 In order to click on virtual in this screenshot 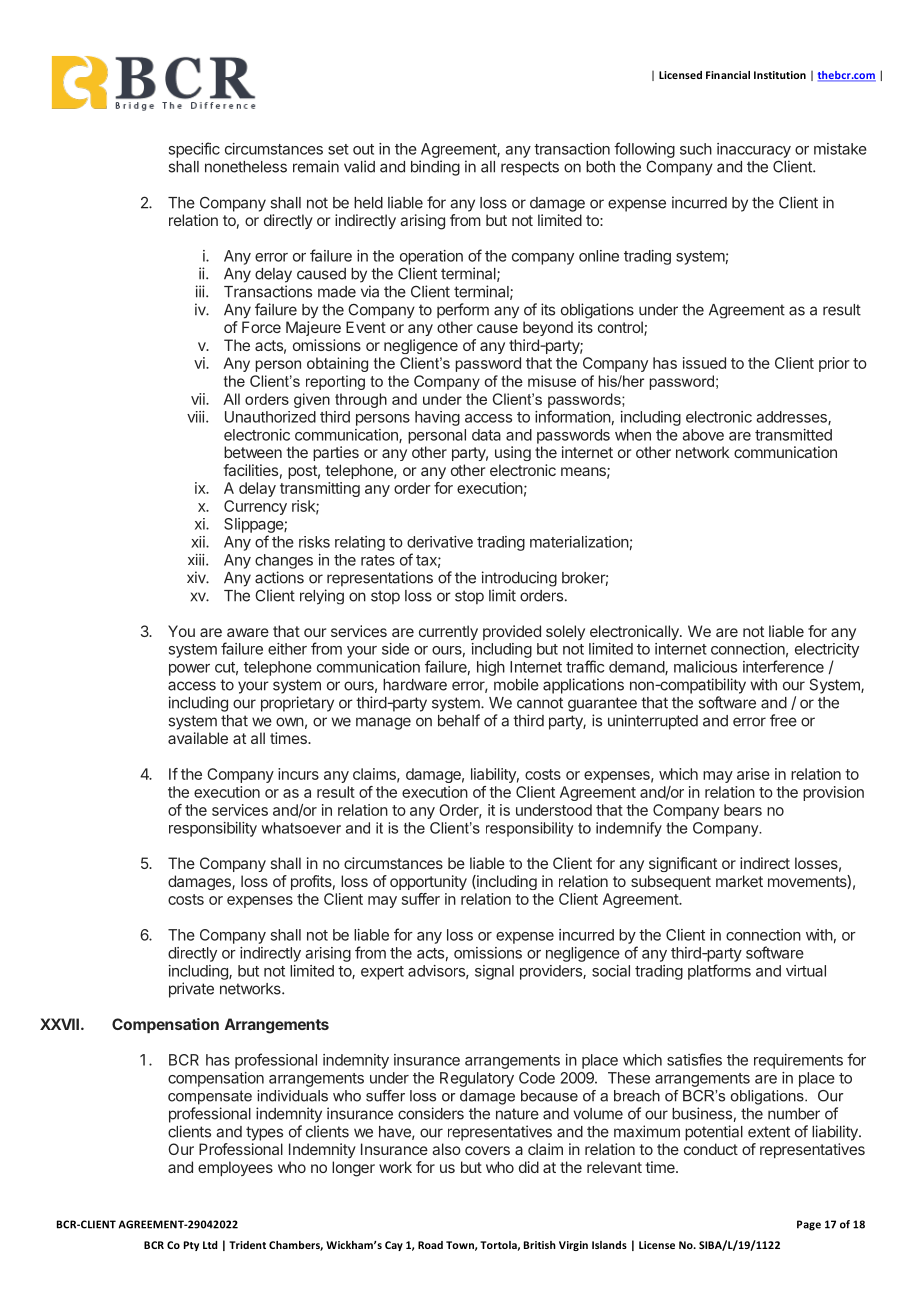, I will do `click(806, 971)`.
